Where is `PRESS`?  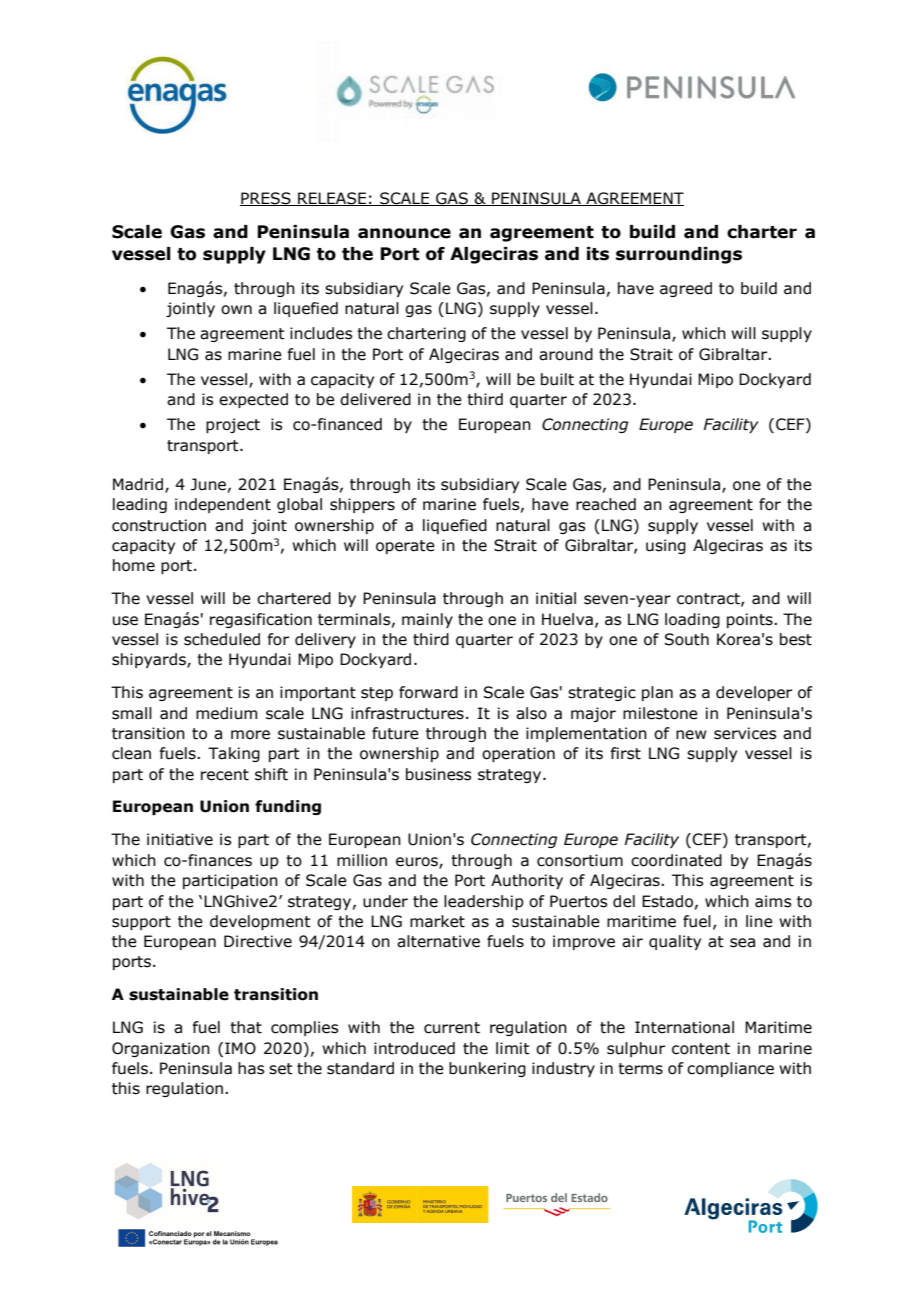
PRESS is located at coordinates (266, 199).
